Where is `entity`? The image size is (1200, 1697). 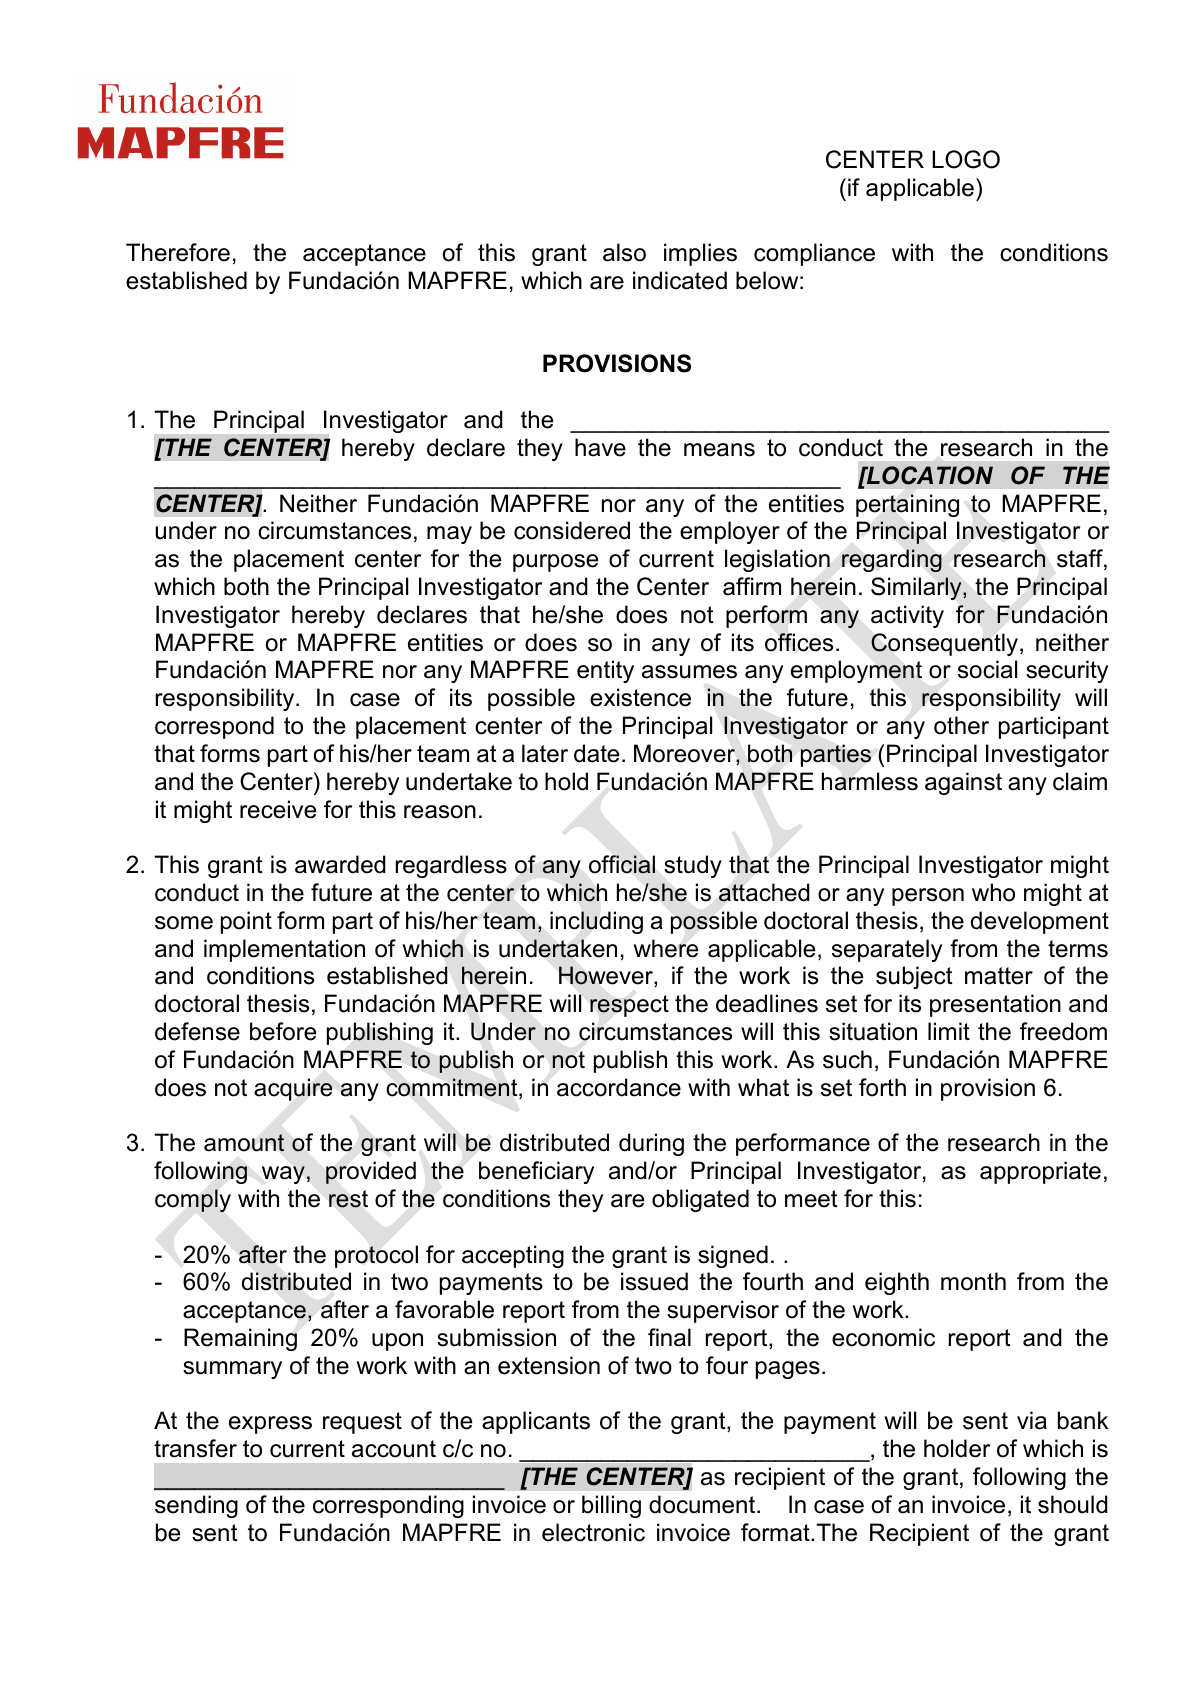 entity is located at coordinates (605, 671).
